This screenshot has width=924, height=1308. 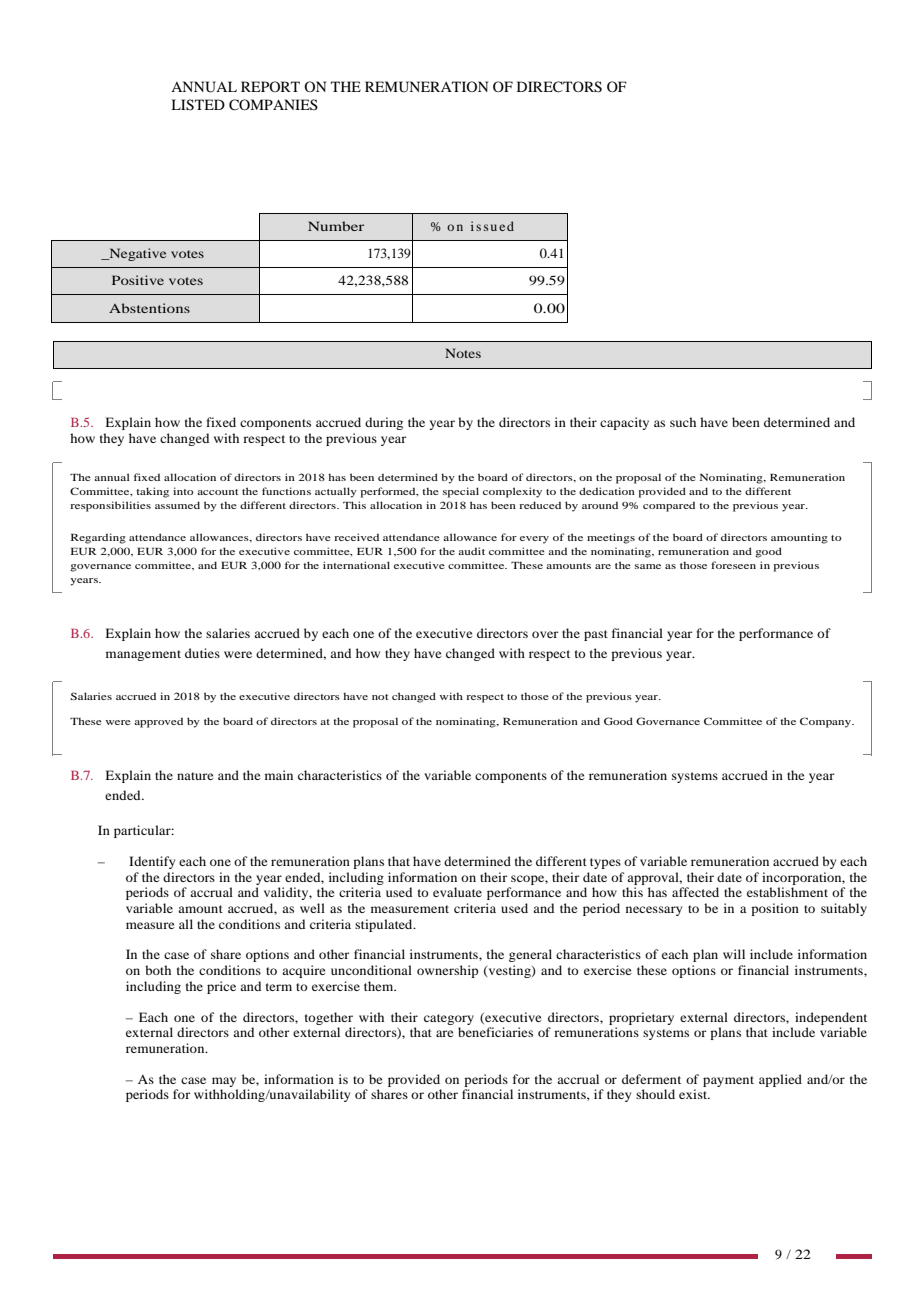 I want to click on LISTED, so click(x=198, y=105).
